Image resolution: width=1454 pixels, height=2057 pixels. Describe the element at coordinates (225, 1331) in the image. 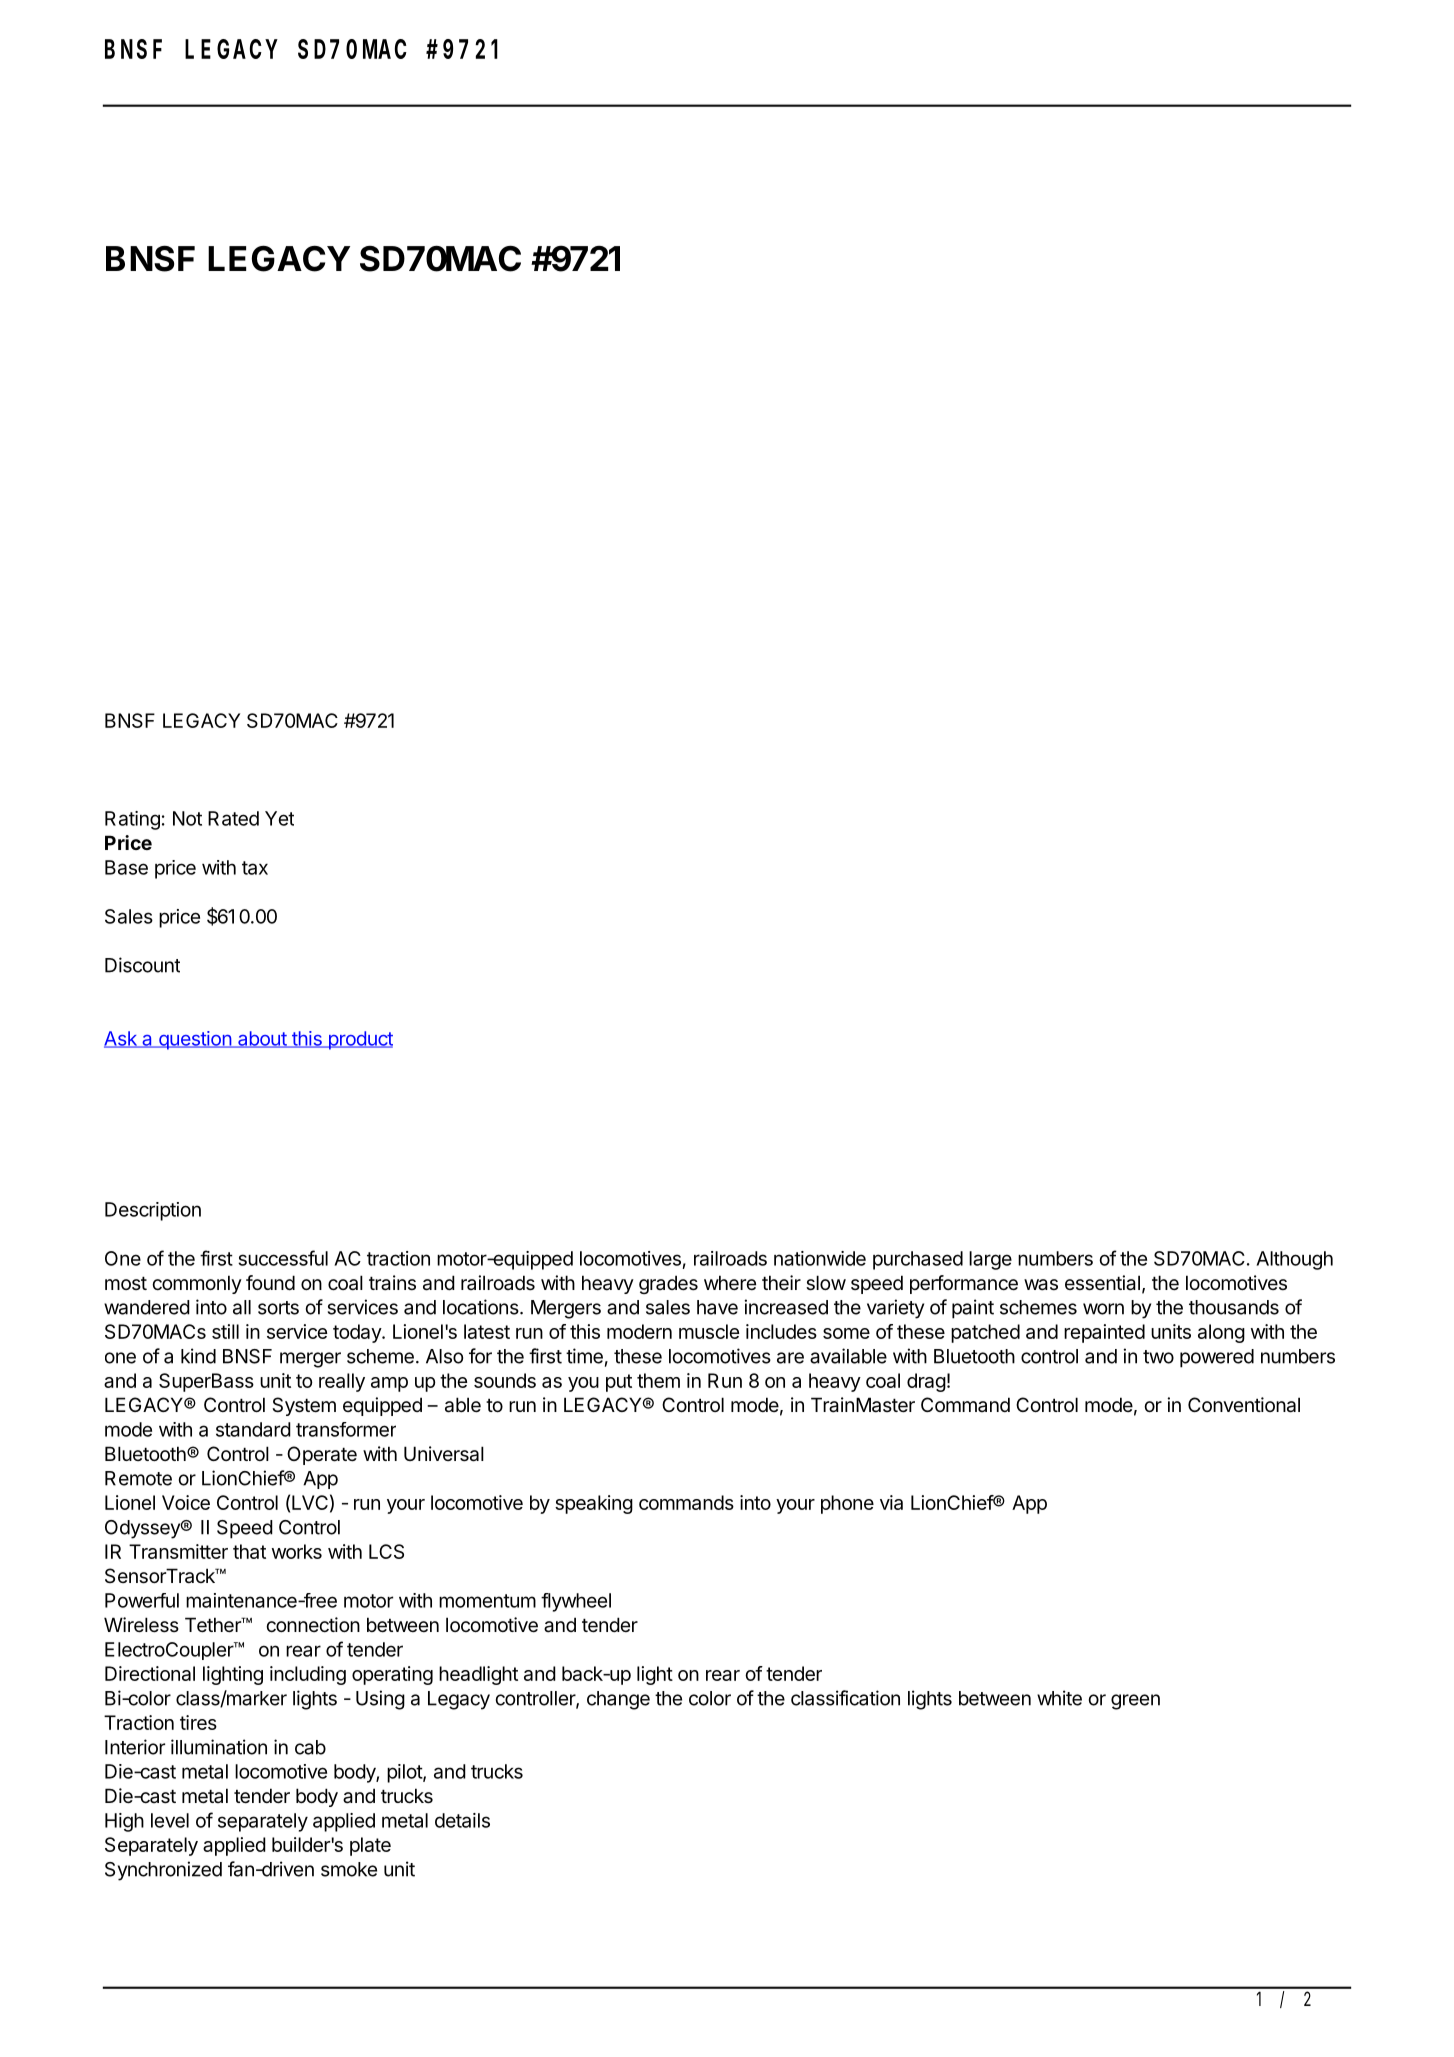

I see `still` at that location.
